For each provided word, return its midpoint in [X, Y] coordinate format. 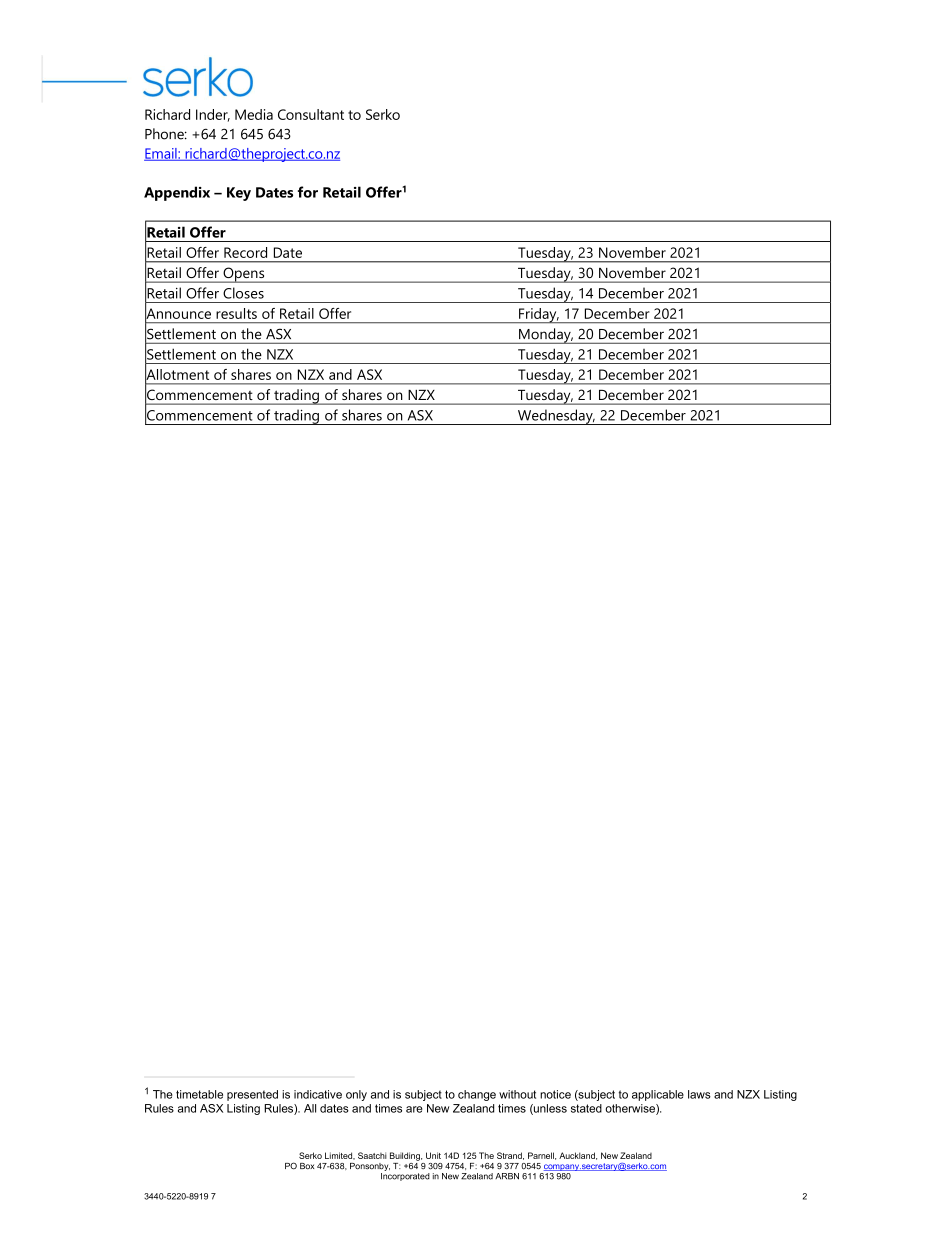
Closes [243, 293]
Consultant [311, 114]
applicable [658, 1095]
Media [254, 114]
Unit [433, 1155]
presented [252, 1095]
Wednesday [555, 417]
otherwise [631, 1109]
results [236, 313]
